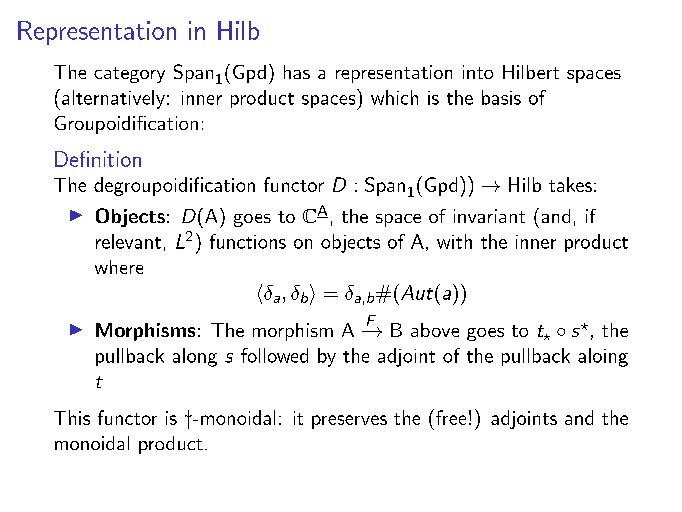  Describe the element at coordinates (129, 75) in the screenshot. I see `category` at that location.
